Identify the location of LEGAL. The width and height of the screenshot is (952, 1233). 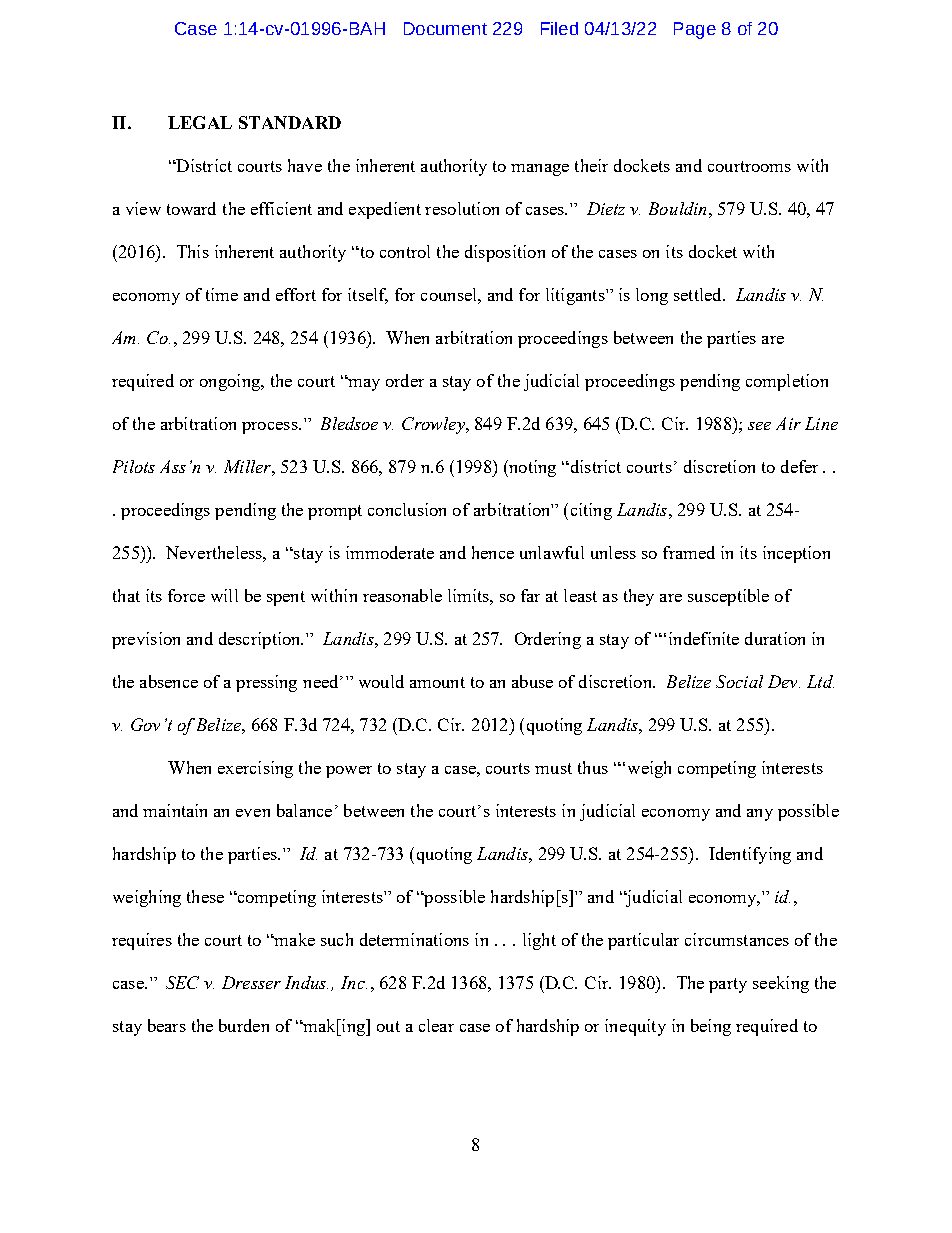
(200, 122).
